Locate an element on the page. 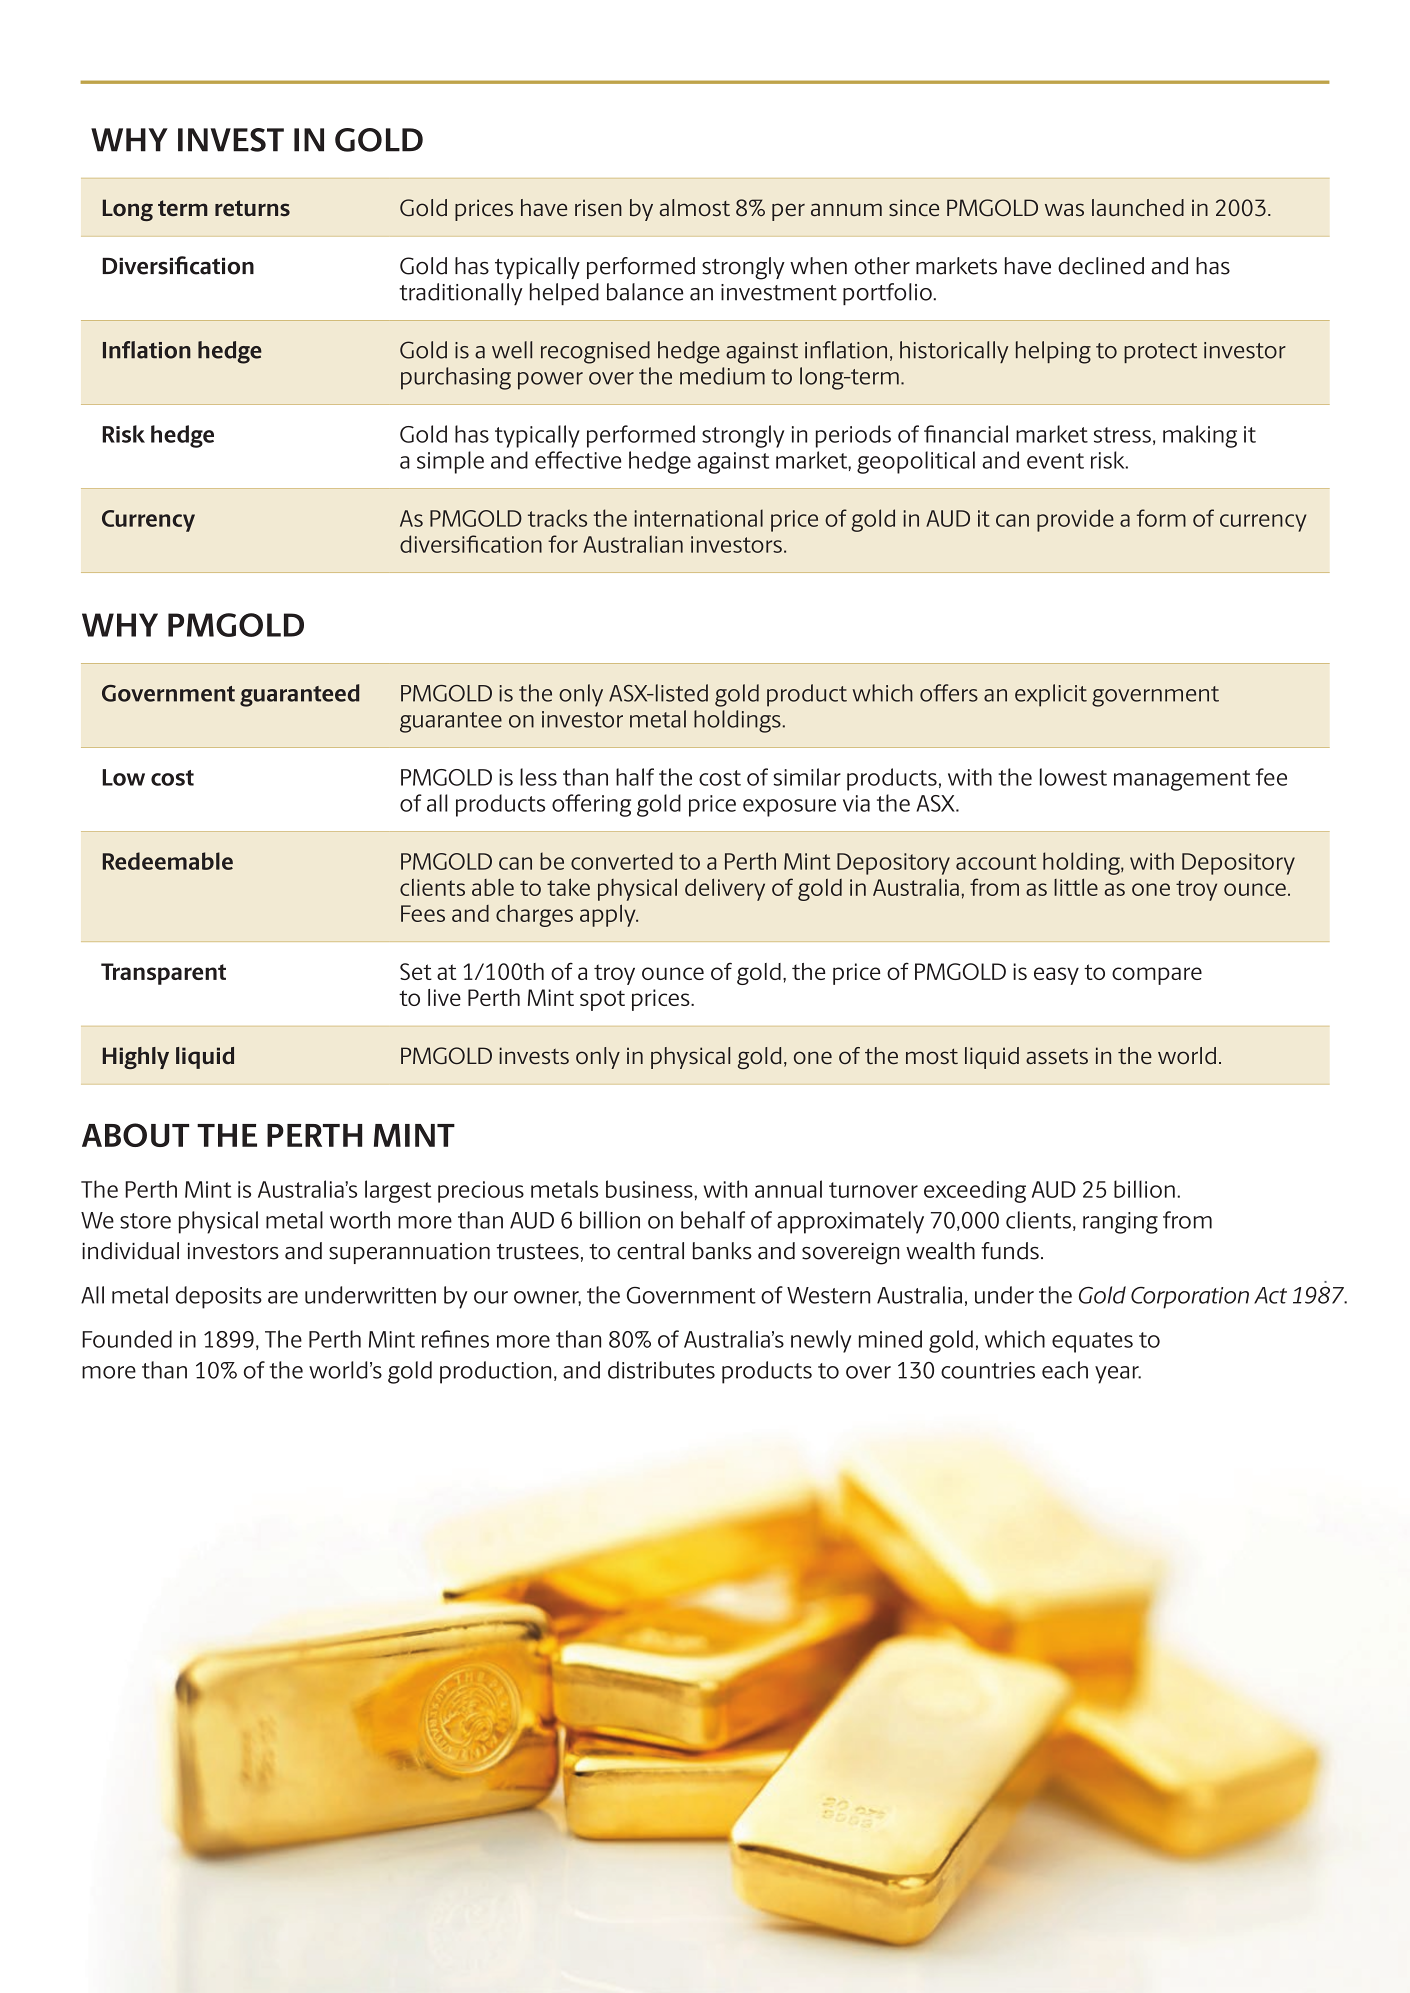 This document has width=1410, height=1993. returns is located at coordinates (252, 208).
